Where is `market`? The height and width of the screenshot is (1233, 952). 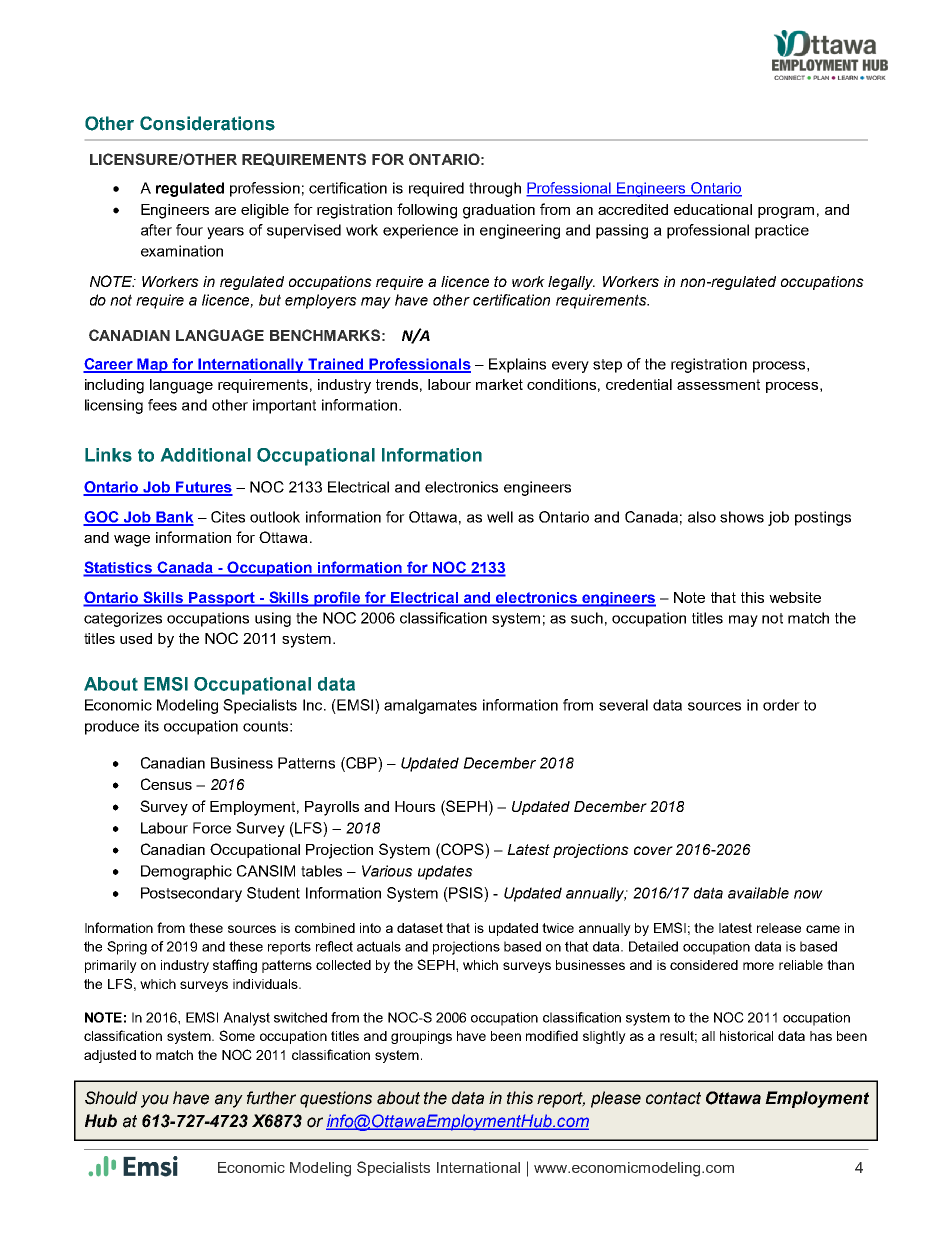
market is located at coordinates (499, 384).
